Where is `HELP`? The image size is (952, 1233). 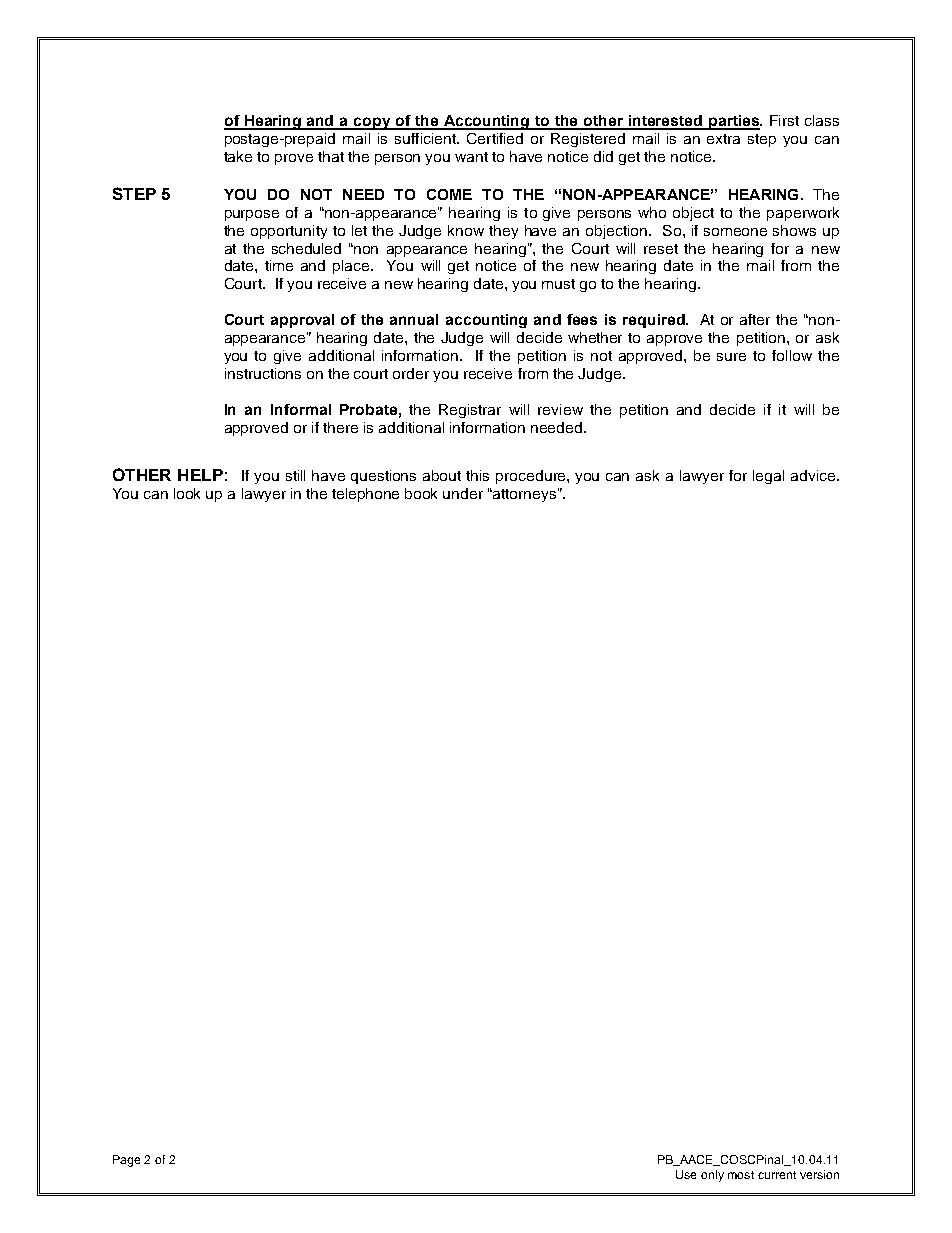 HELP is located at coordinates (200, 475).
